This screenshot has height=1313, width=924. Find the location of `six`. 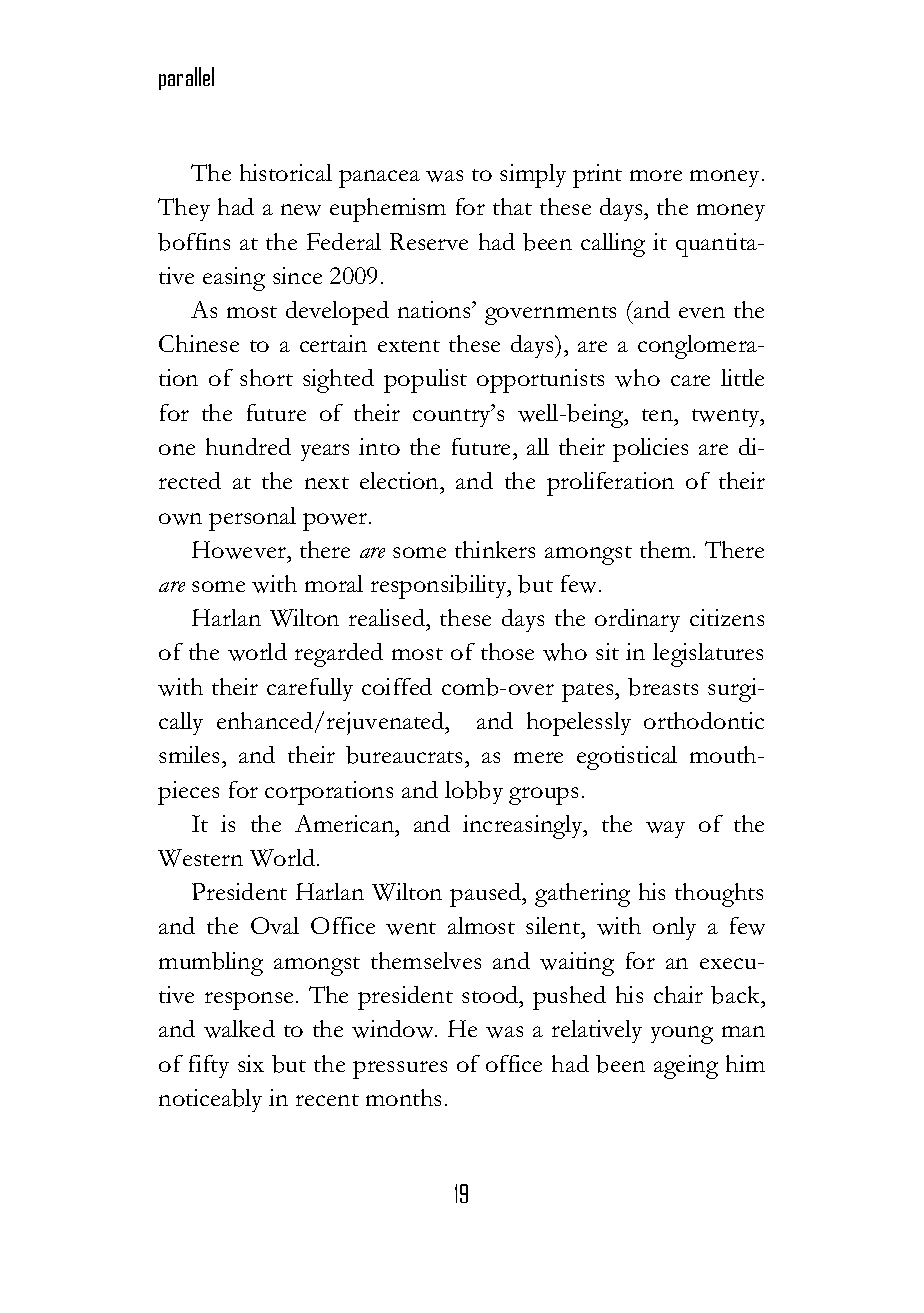

six is located at coordinates (251, 1063).
